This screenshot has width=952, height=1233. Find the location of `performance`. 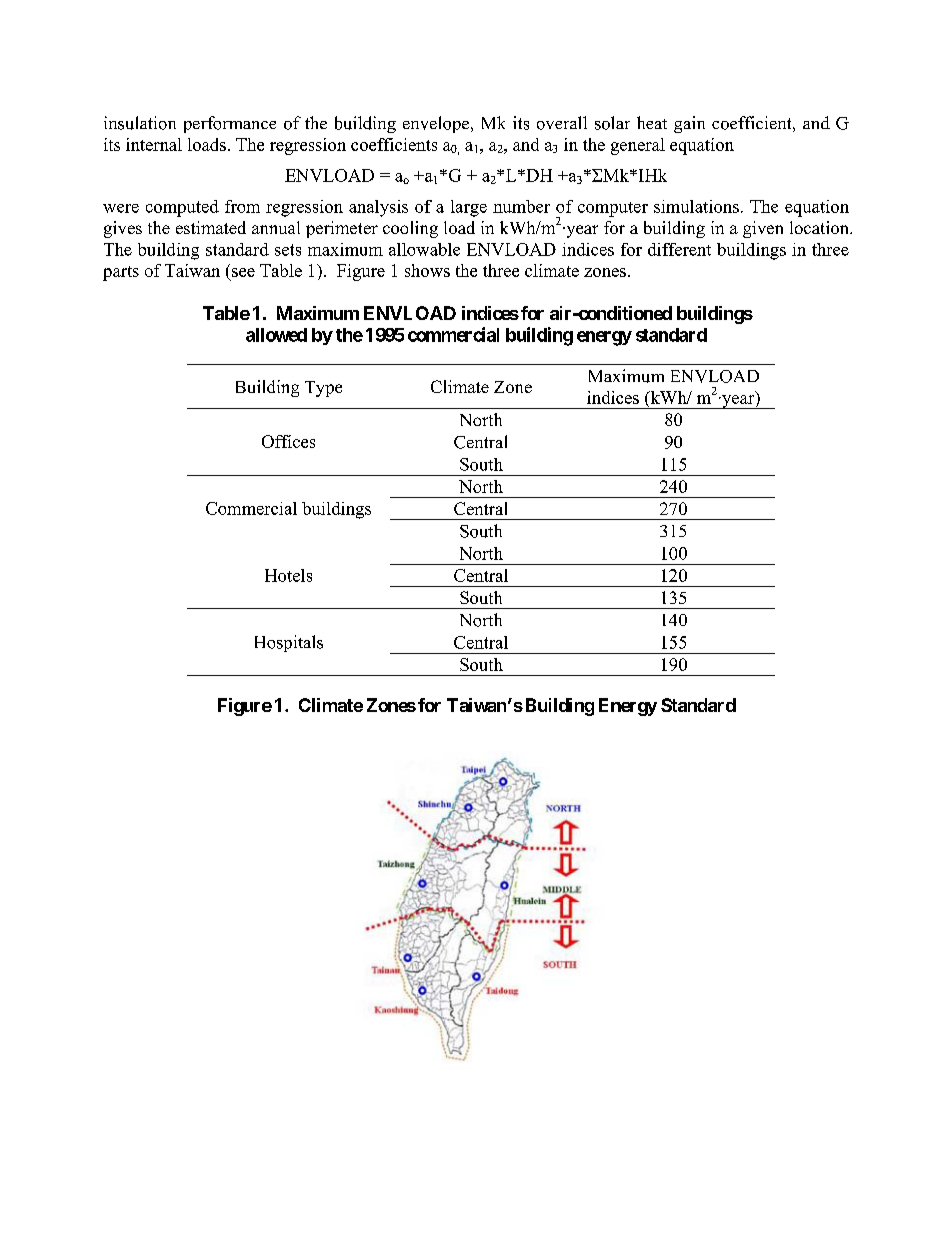

performance is located at coordinates (230, 124).
